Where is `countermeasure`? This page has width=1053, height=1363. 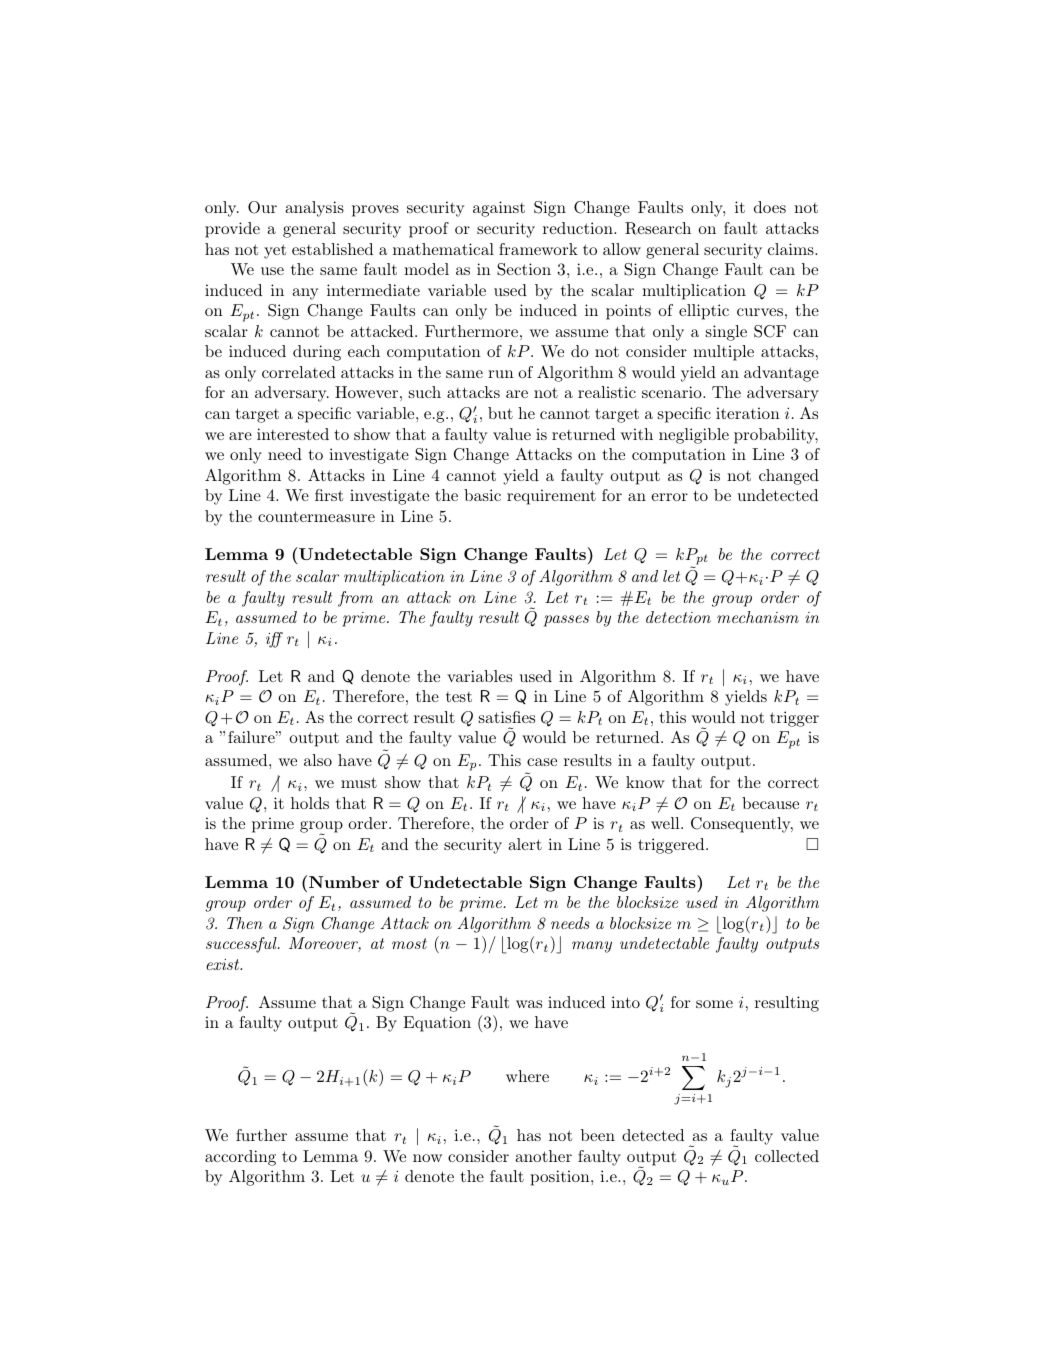
countermeasure is located at coordinates (316, 516).
